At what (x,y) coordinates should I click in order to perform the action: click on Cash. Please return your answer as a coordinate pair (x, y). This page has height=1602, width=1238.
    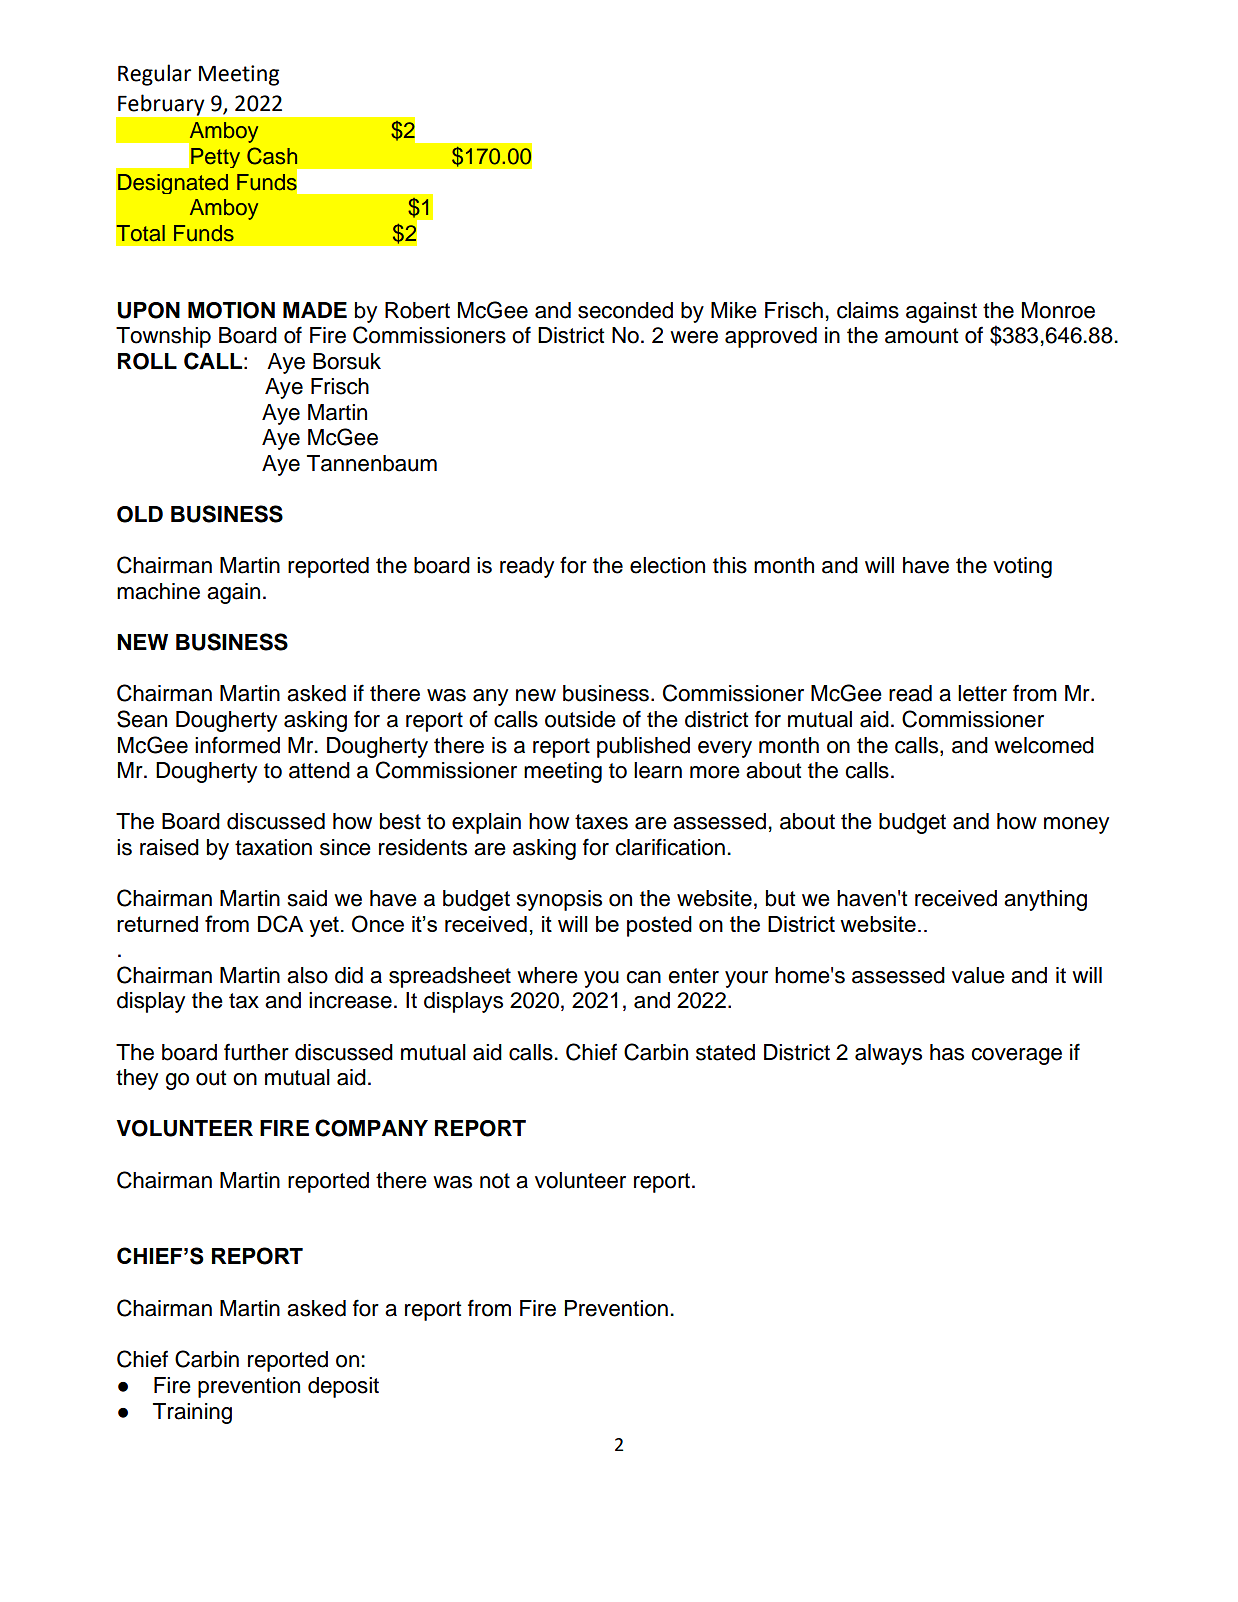
    Looking at the image, I should click on (272, 156).
